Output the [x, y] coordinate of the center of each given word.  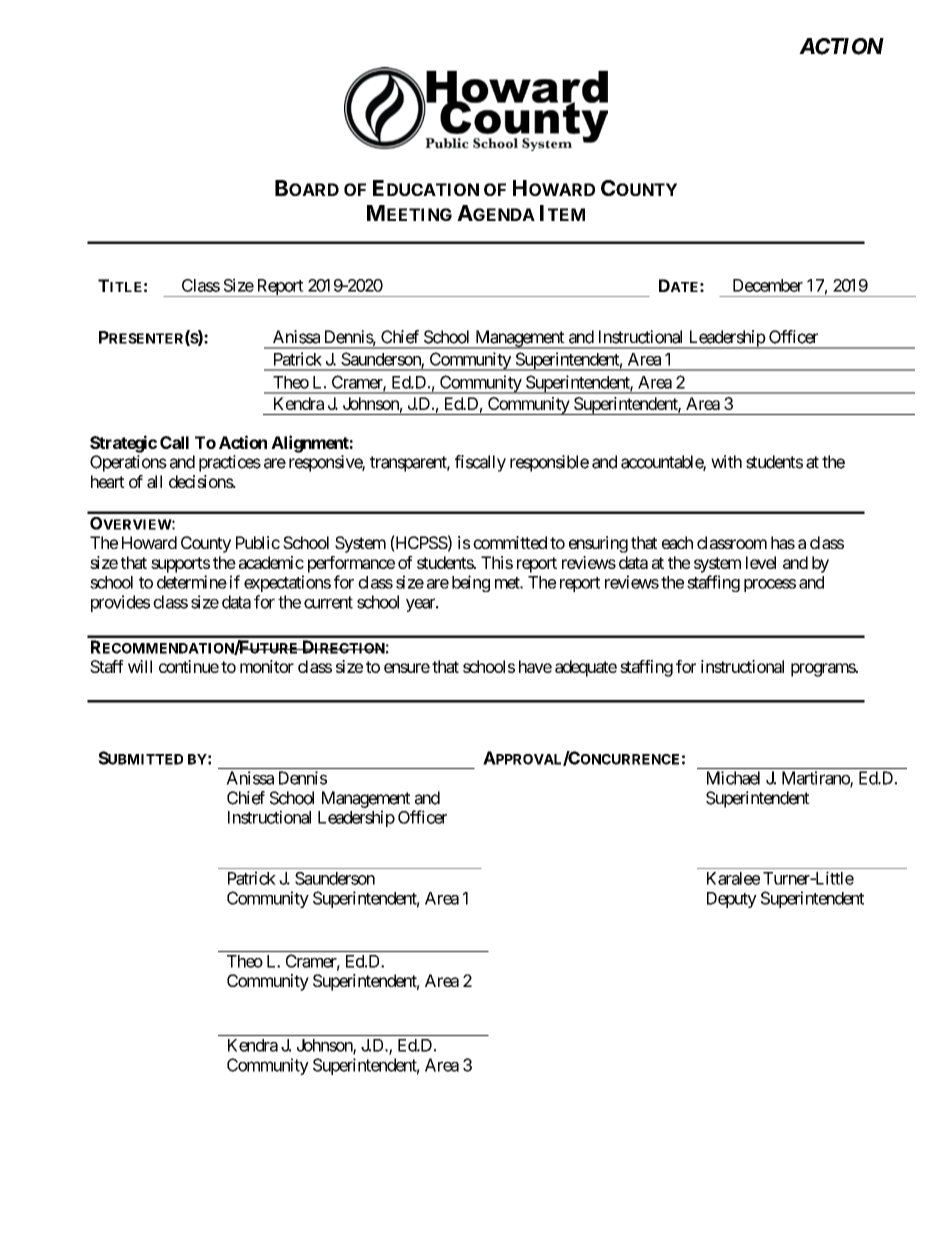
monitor [267, 666]
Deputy [732, 900]
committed [510, 542]
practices [230, 463]
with [726, 461]
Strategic [123, 444]
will [140, 666]
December [768, 285]
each [677, 542]
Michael [733, 778]
